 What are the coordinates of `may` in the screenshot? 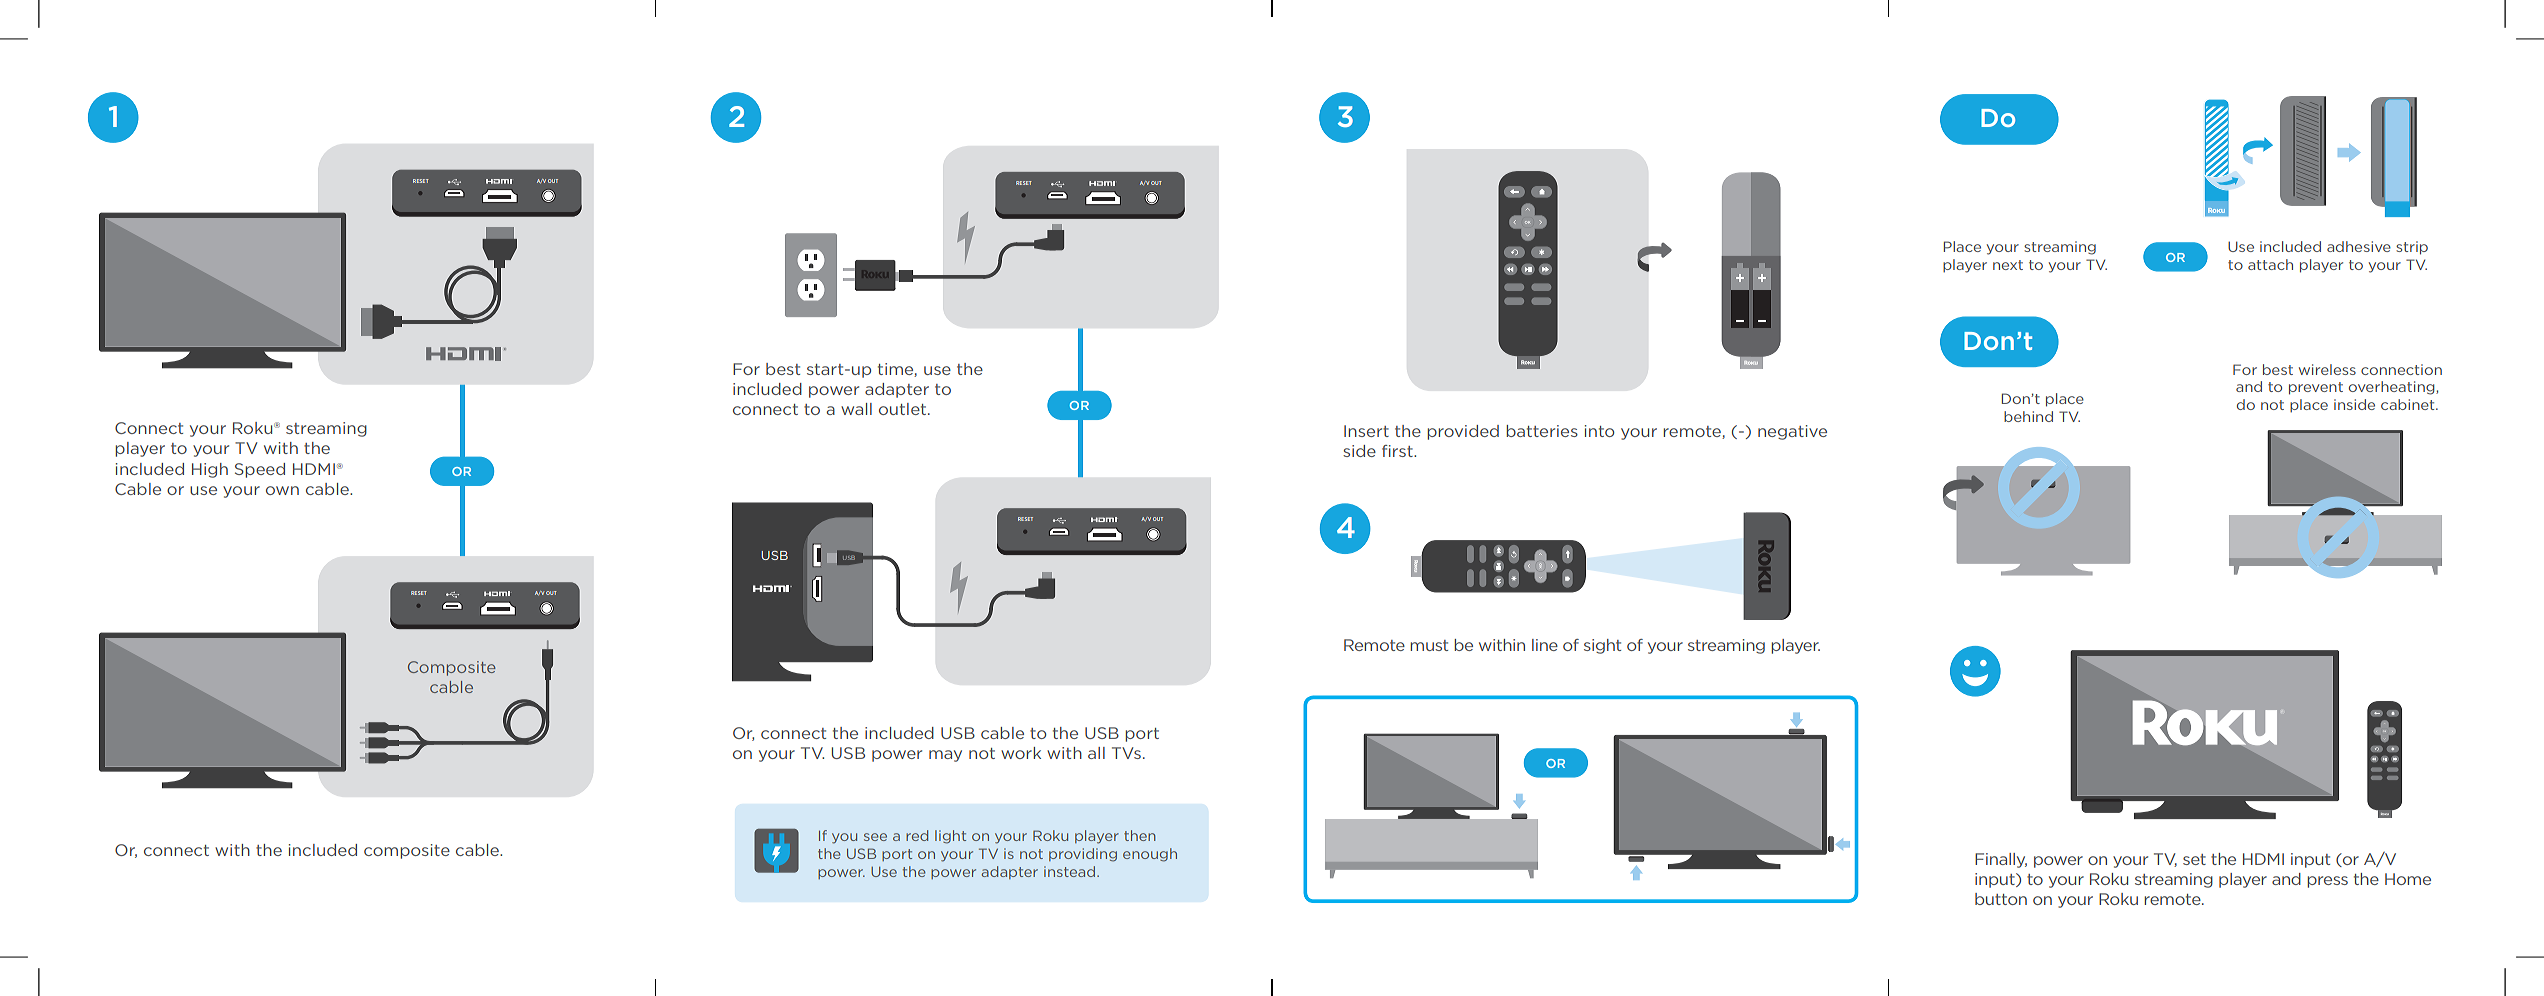 It's located at (945, 756).
